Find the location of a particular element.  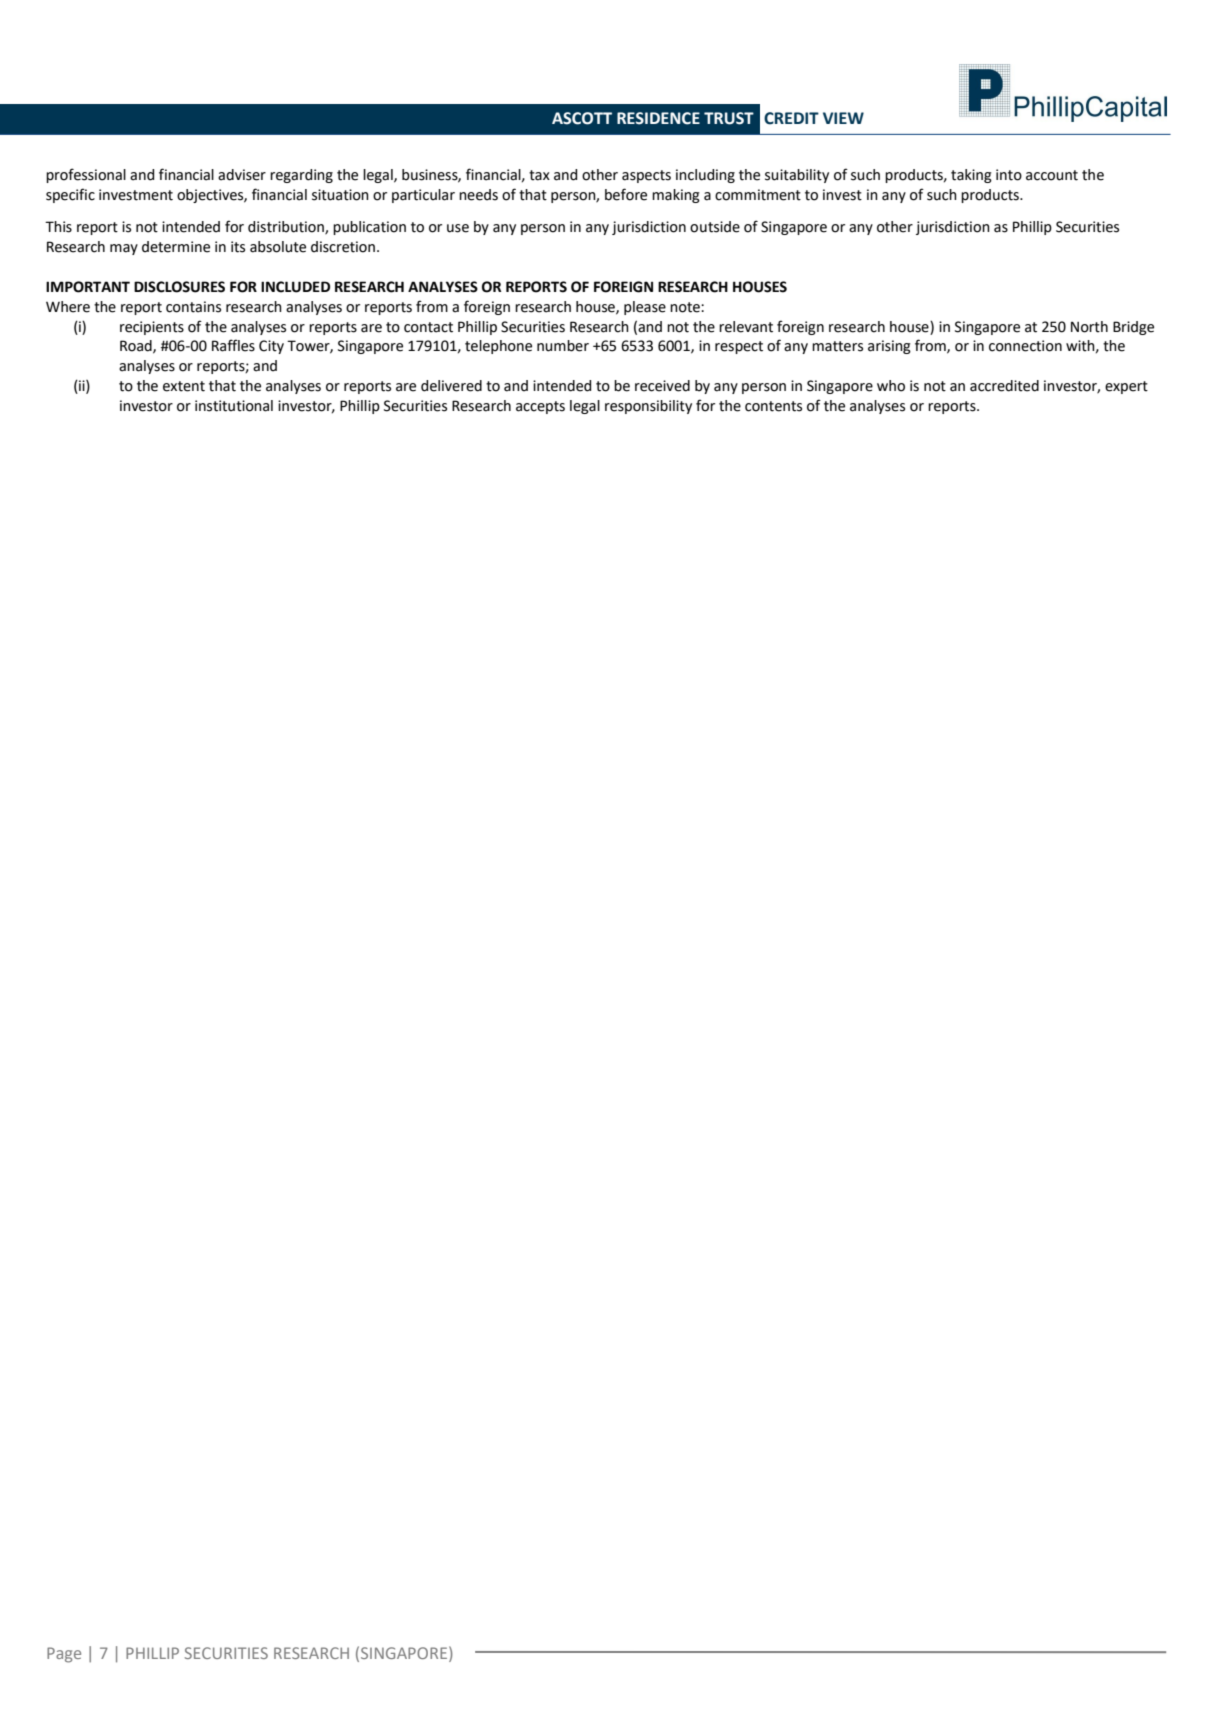

delivered is located at coordinates (451, 386).
